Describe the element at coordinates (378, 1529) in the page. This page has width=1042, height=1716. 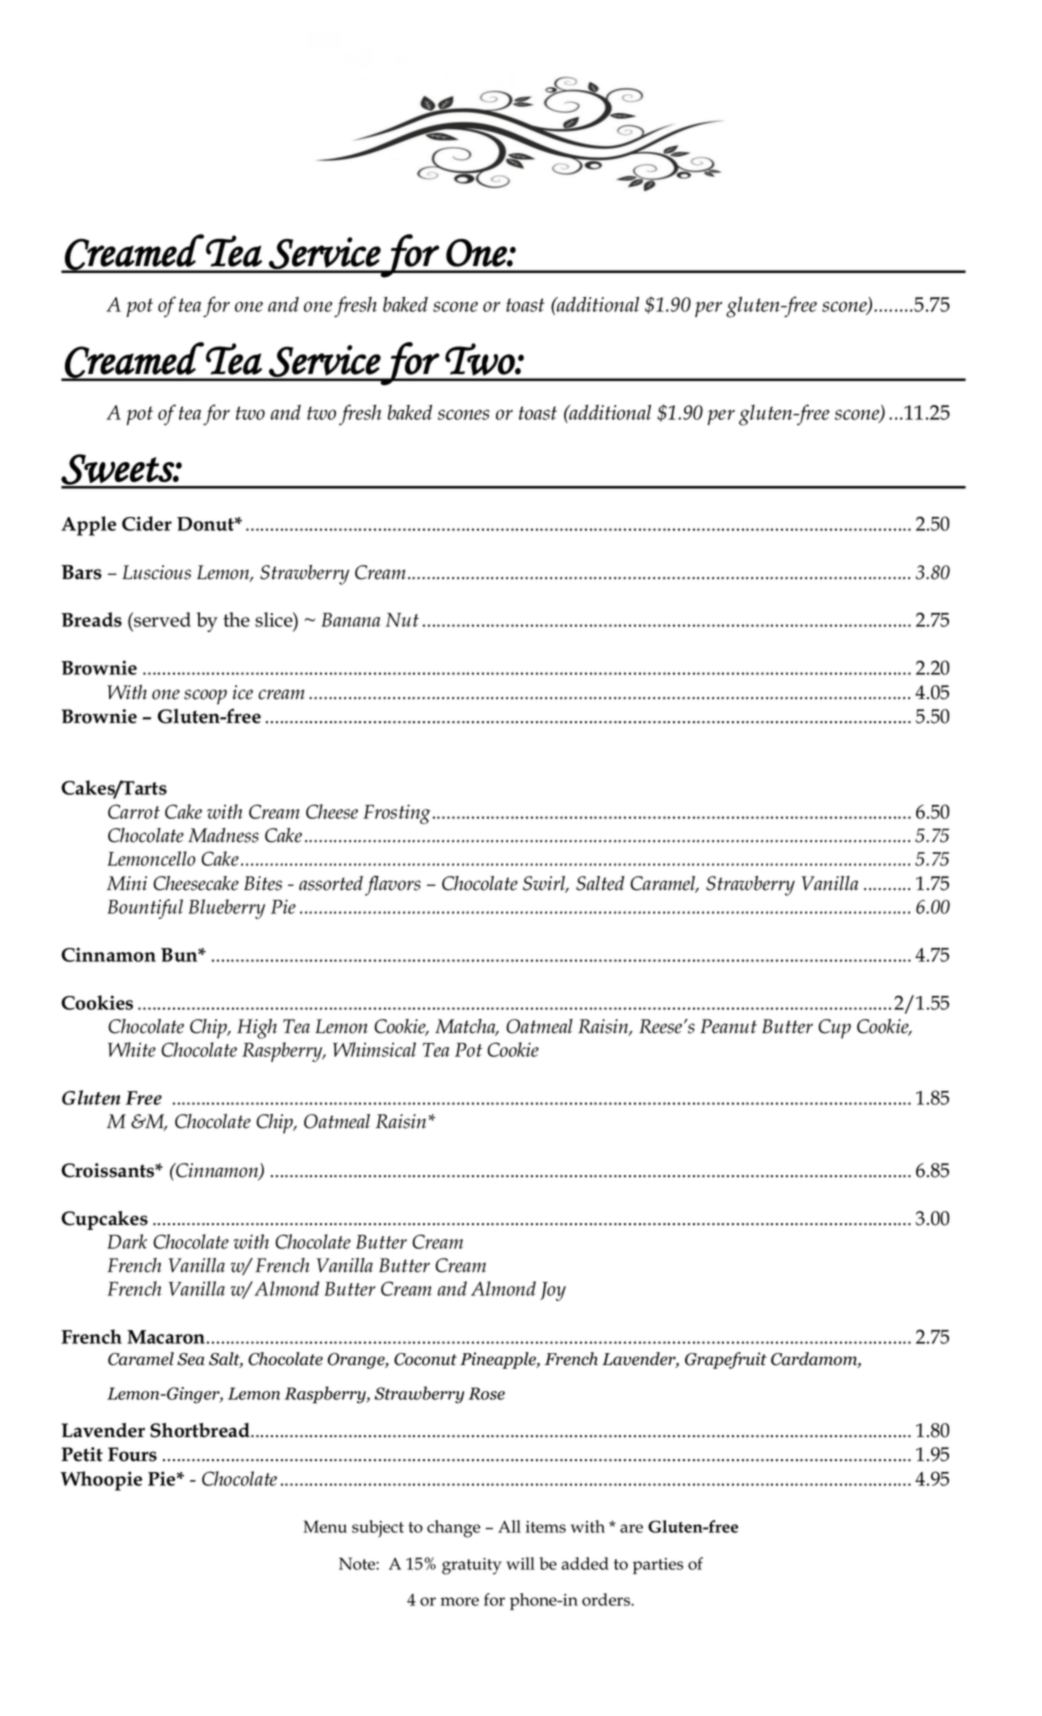
I see `subject` at that location.
